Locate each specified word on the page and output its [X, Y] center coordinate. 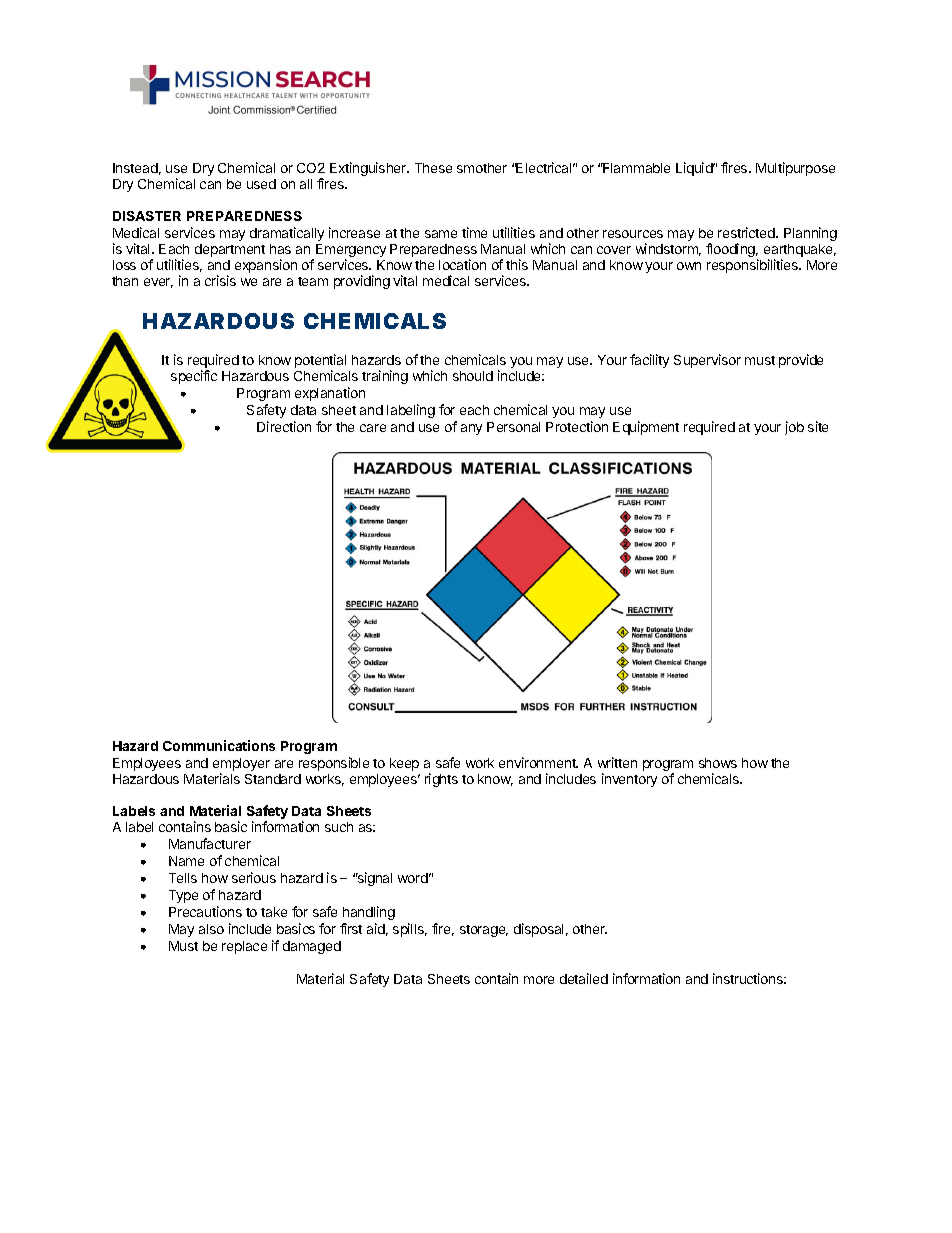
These [433, 168]
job [794, 428]
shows [718, 763]
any [471, 429]
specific [194, 377]
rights [441, 780]
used [261, 184]
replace [244, 947]
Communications [219, 745]
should [473, 376]
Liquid [695, 169]
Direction [284, 426]
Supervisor [707, 361]
